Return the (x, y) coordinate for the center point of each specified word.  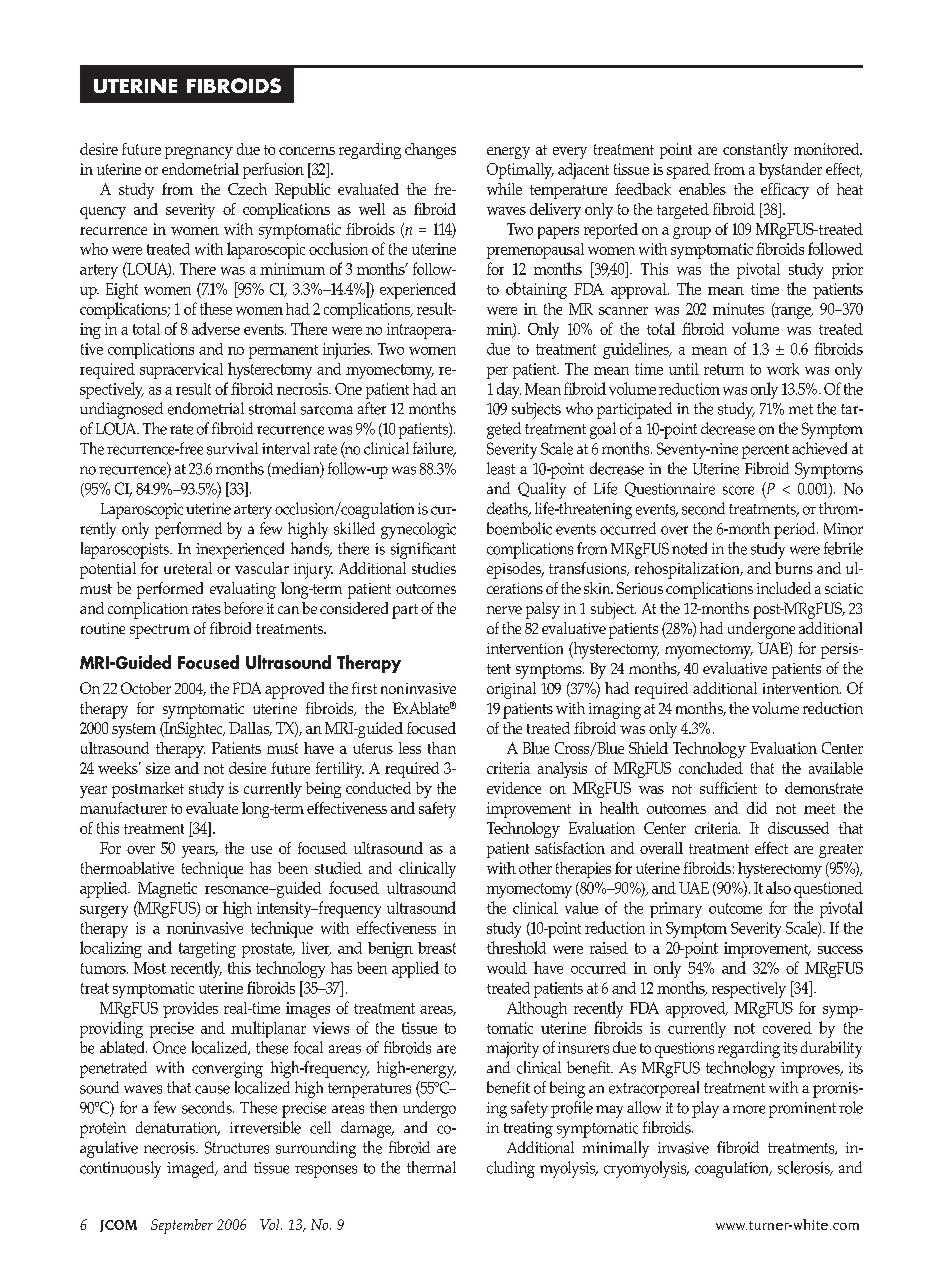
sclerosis (805, 1168)
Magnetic (167, 890)
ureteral (188, 568)
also (778, 887)
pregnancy (199, 153)
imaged (192, 1169)
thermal (431, 1167)
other (535, 868)
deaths (508, 509)
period (796, 530)
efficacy (785, 191)
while (504, 189)
